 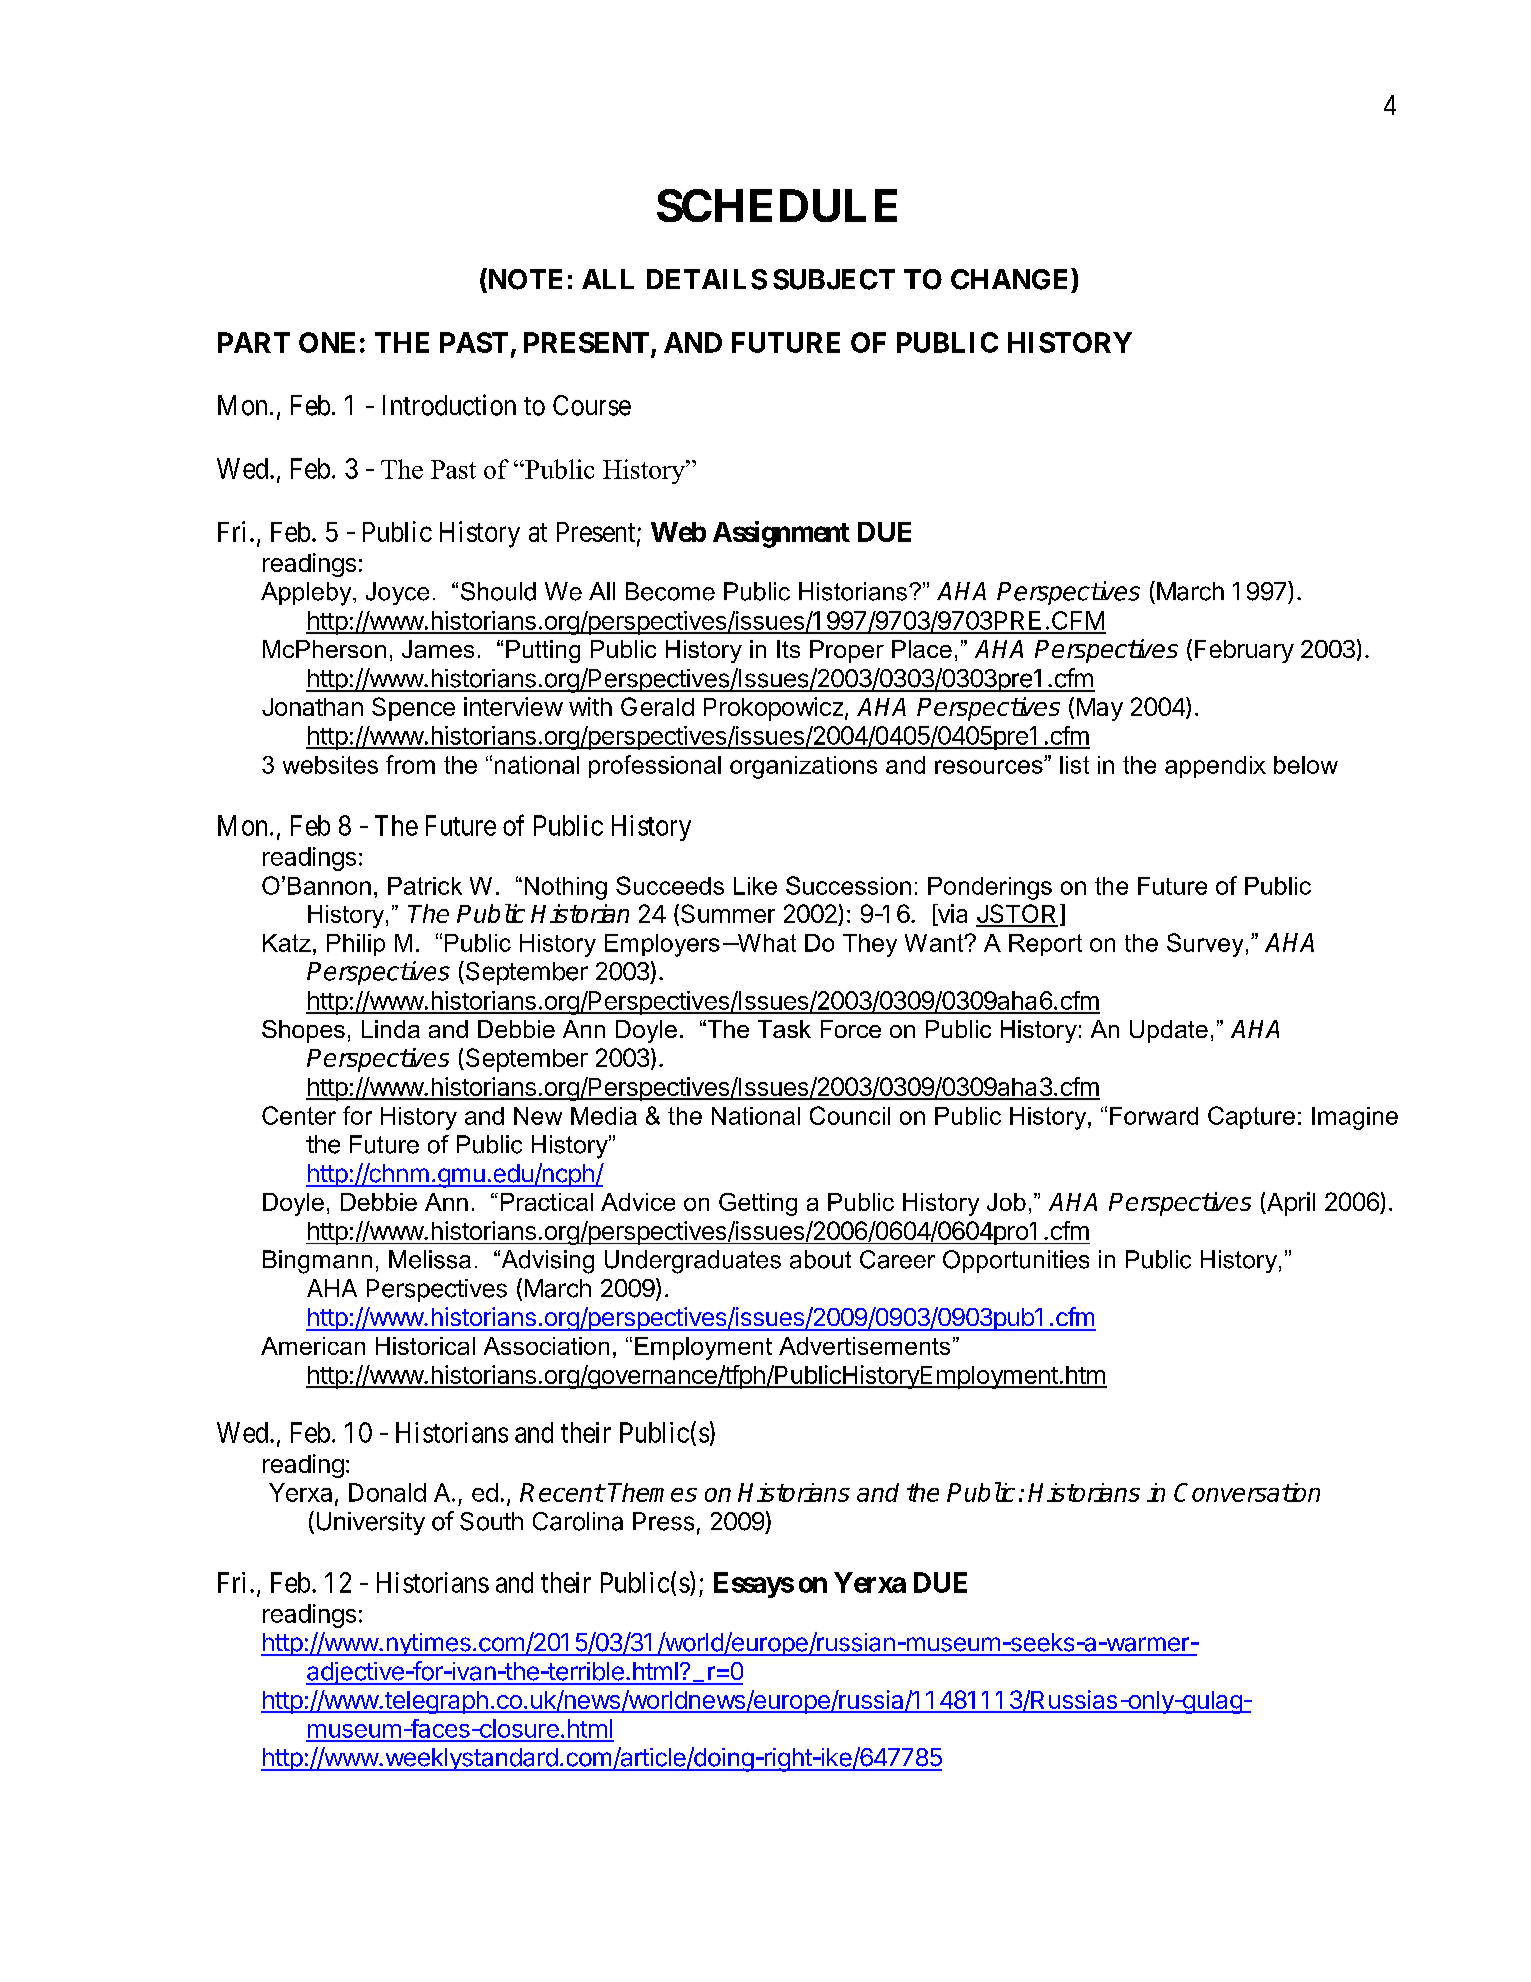 I want to click on Survey, so click(x=1205, y=945).
